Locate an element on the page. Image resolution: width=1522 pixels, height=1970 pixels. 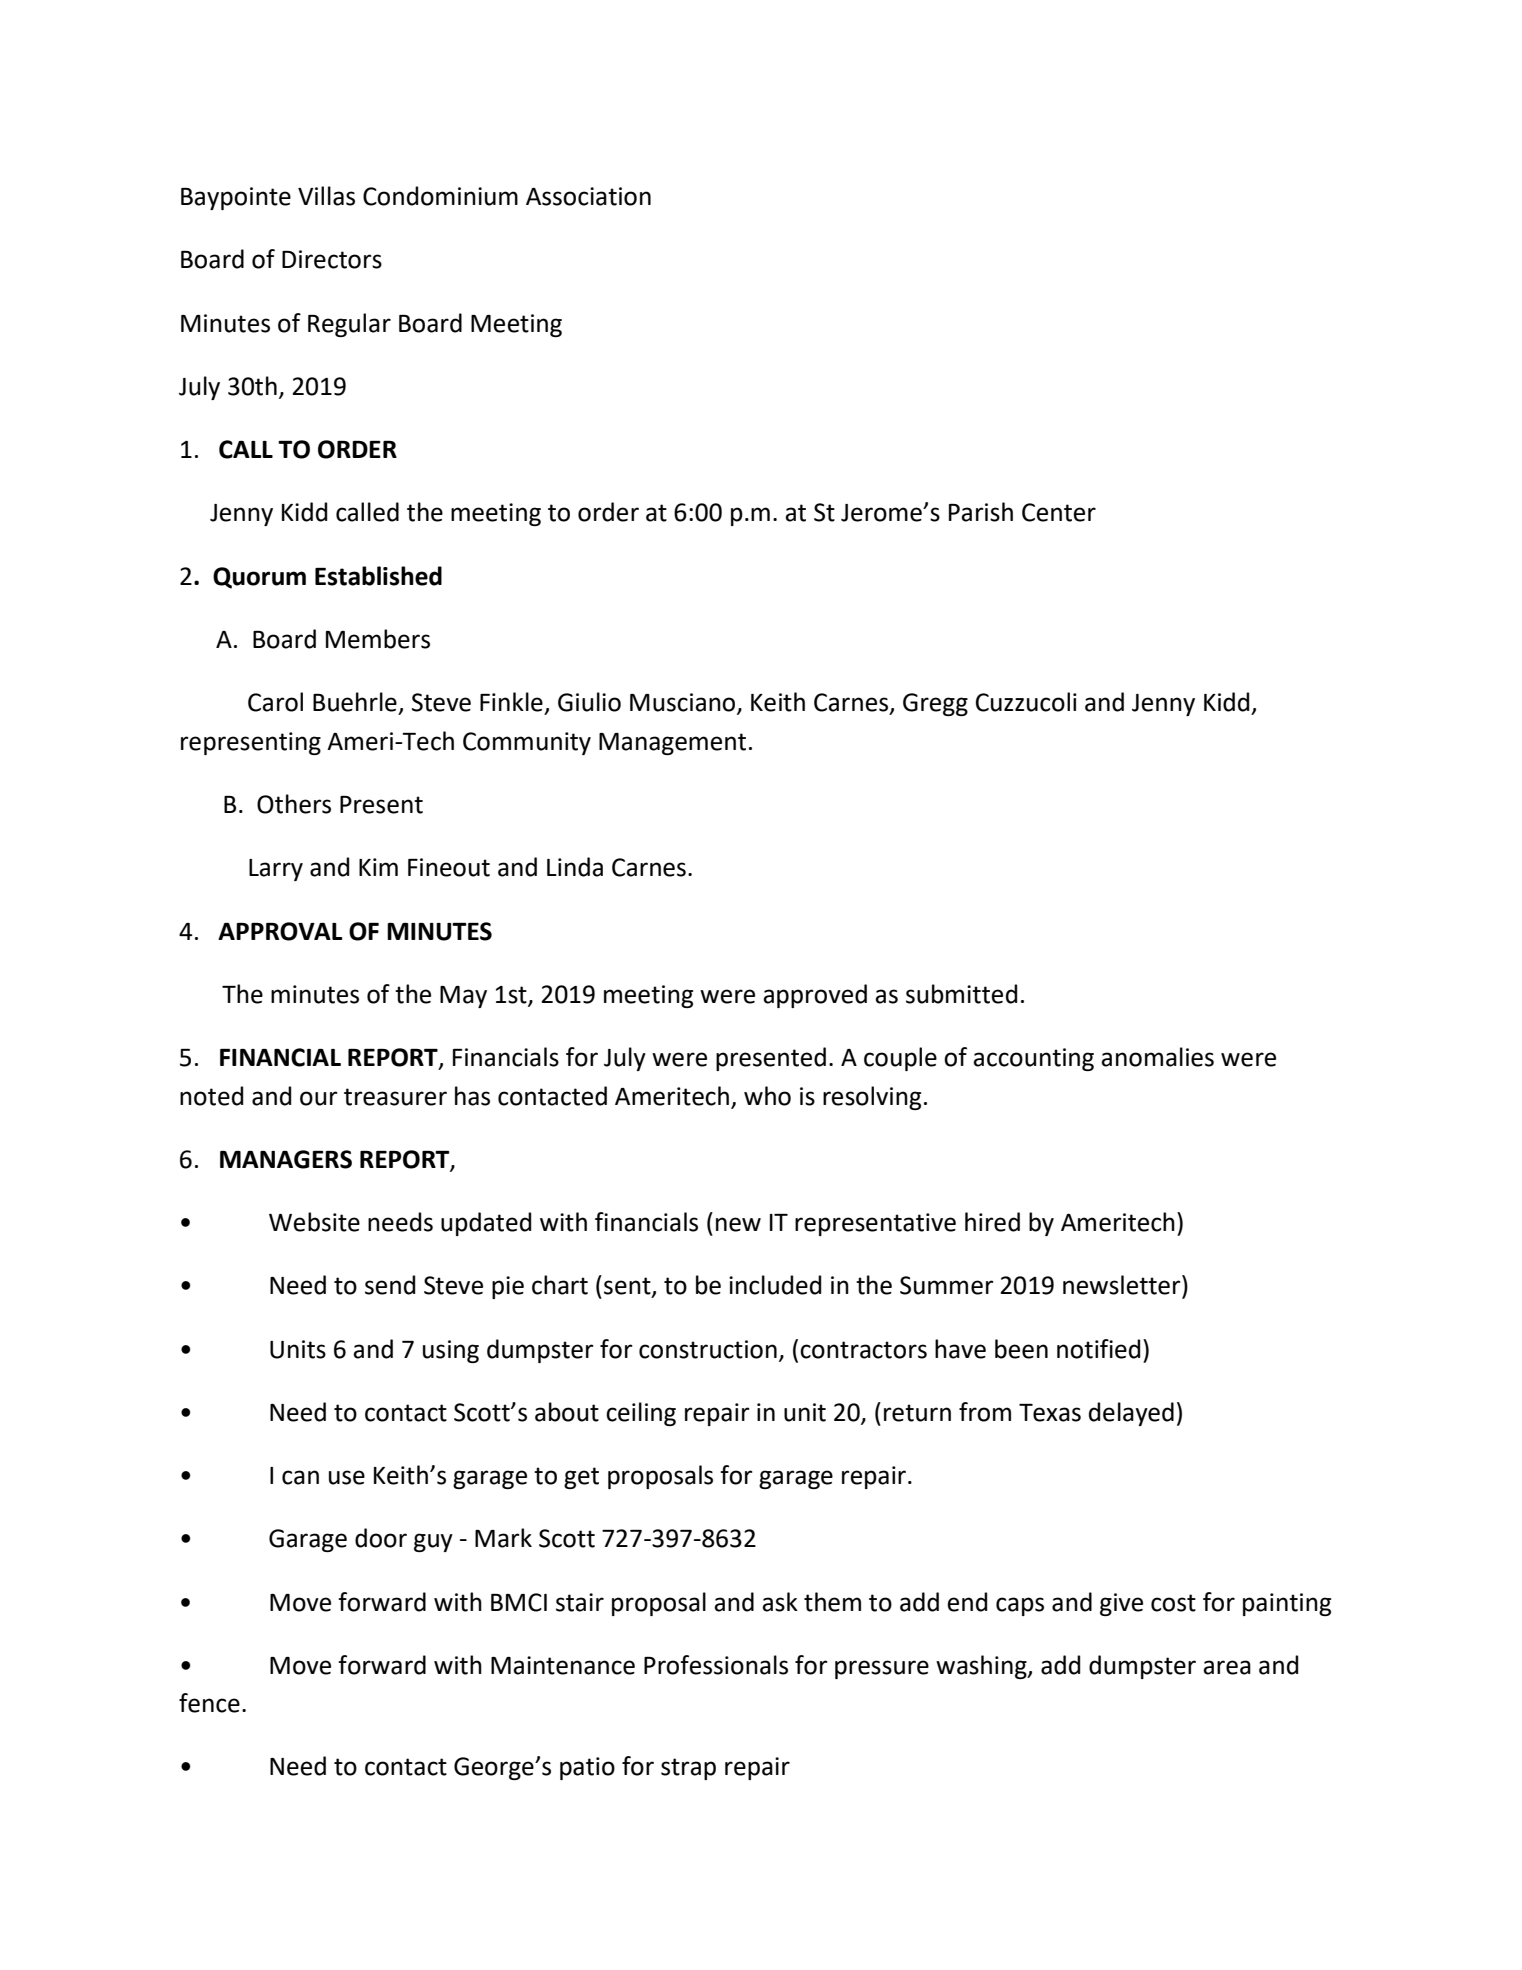
Professionals is located at coordinates (716, 1665).
